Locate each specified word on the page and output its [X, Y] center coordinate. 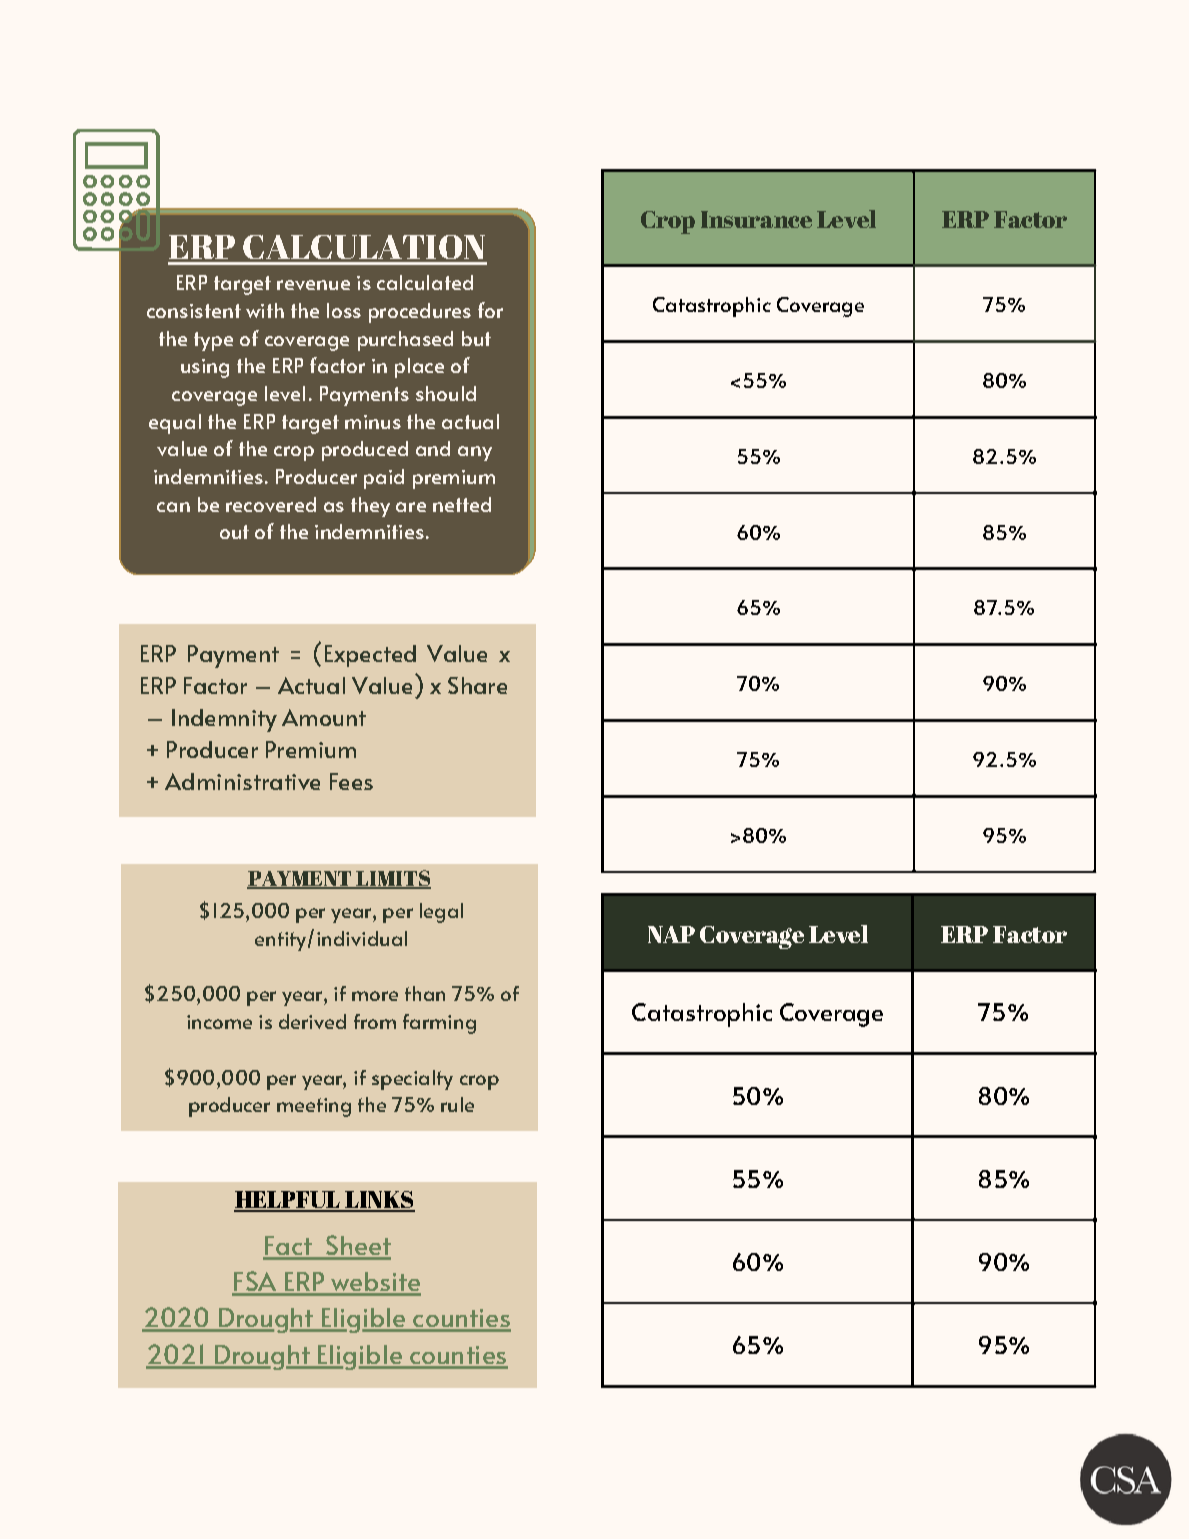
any [475, 453]
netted [462, 504]
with [265, 310]
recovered [271, 504]
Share [477, 685]
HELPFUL [288, 1201]
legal [441, 913]
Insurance [756, 219]
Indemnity [224, 720]
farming [439, 1024]
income [219, 1022]
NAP [671, 934]
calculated [425, 282]
